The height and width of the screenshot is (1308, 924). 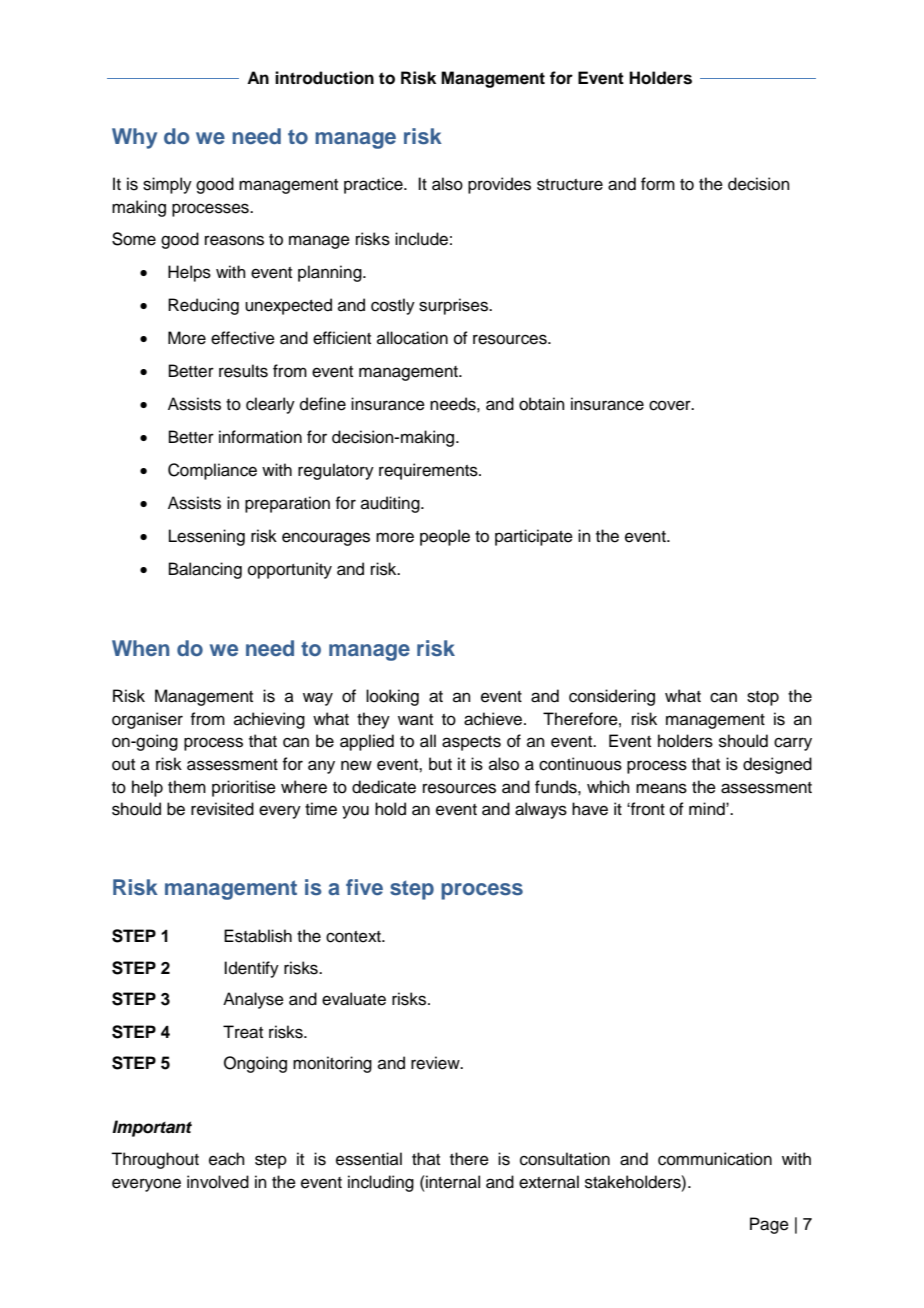 What do you see at coordinates (570, 185) in the screenshot?
I see `structure` at bounding box center [570, 185].
